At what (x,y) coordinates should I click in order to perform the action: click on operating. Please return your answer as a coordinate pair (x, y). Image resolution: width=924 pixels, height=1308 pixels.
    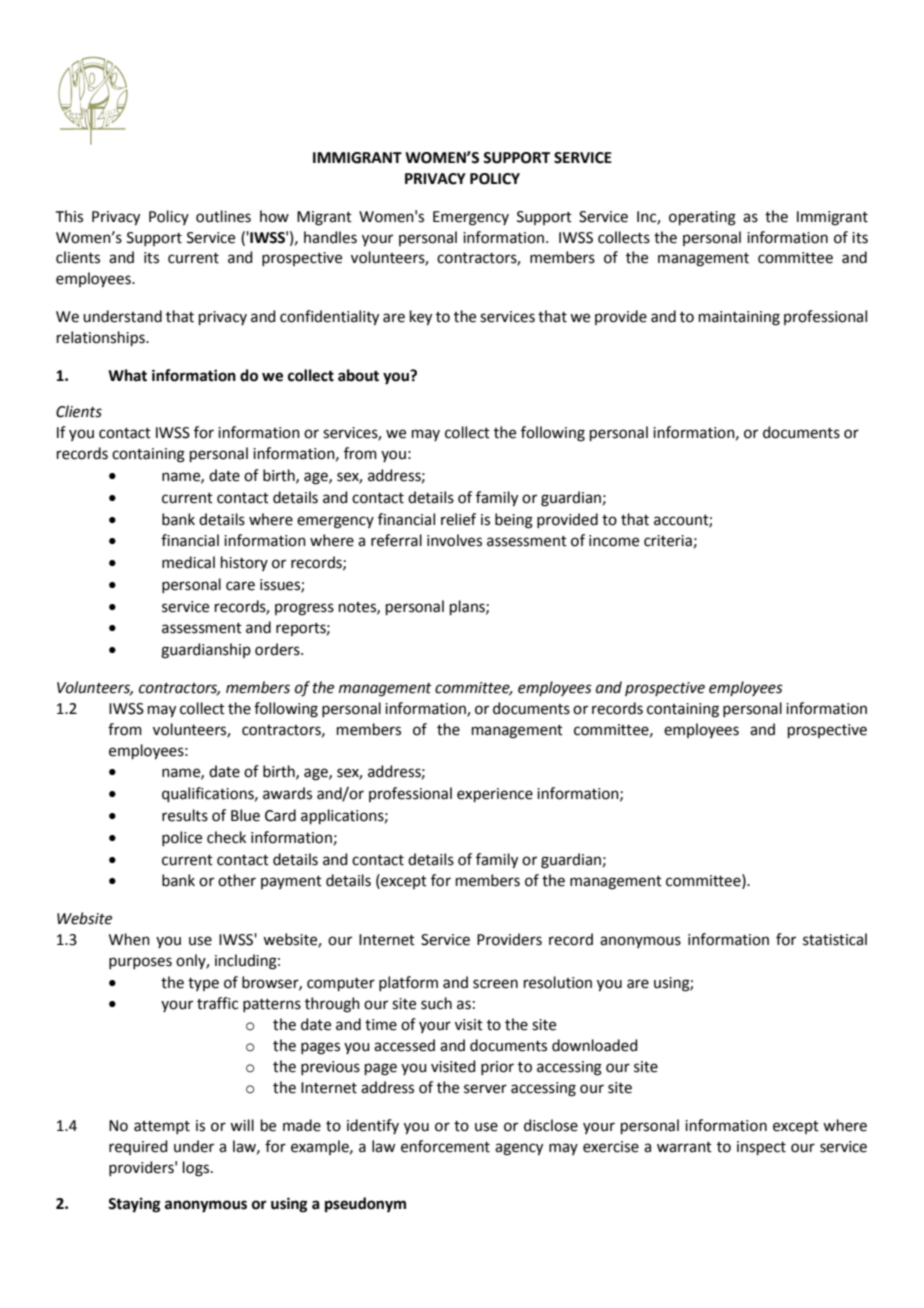
    Looking at the image, I should click on (702, 218).
